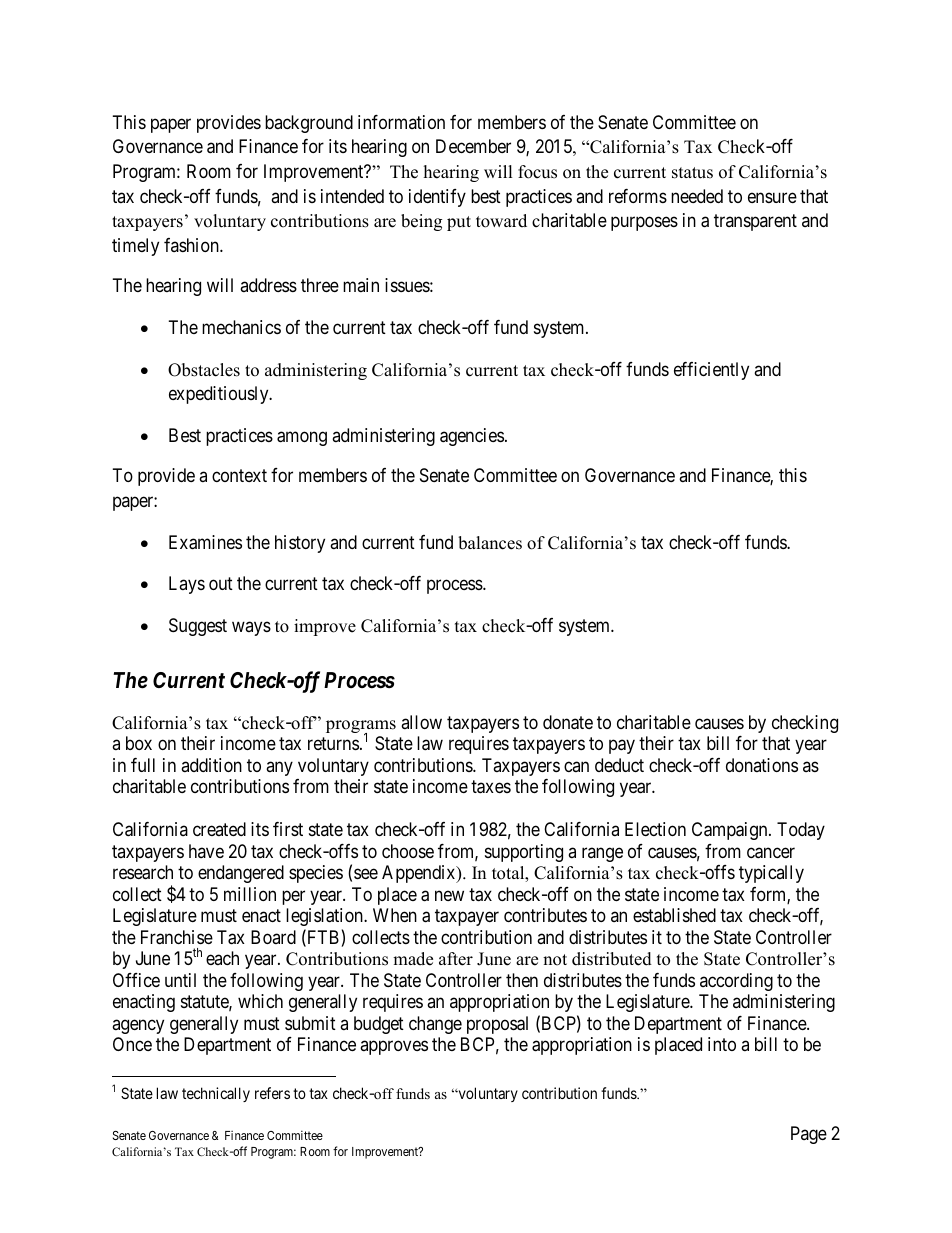 The width and height of the document is (952, 1233). What do you see at coordinates (711, 371) in the document?
I see `efficiently` at bounding box center [711, 371].
